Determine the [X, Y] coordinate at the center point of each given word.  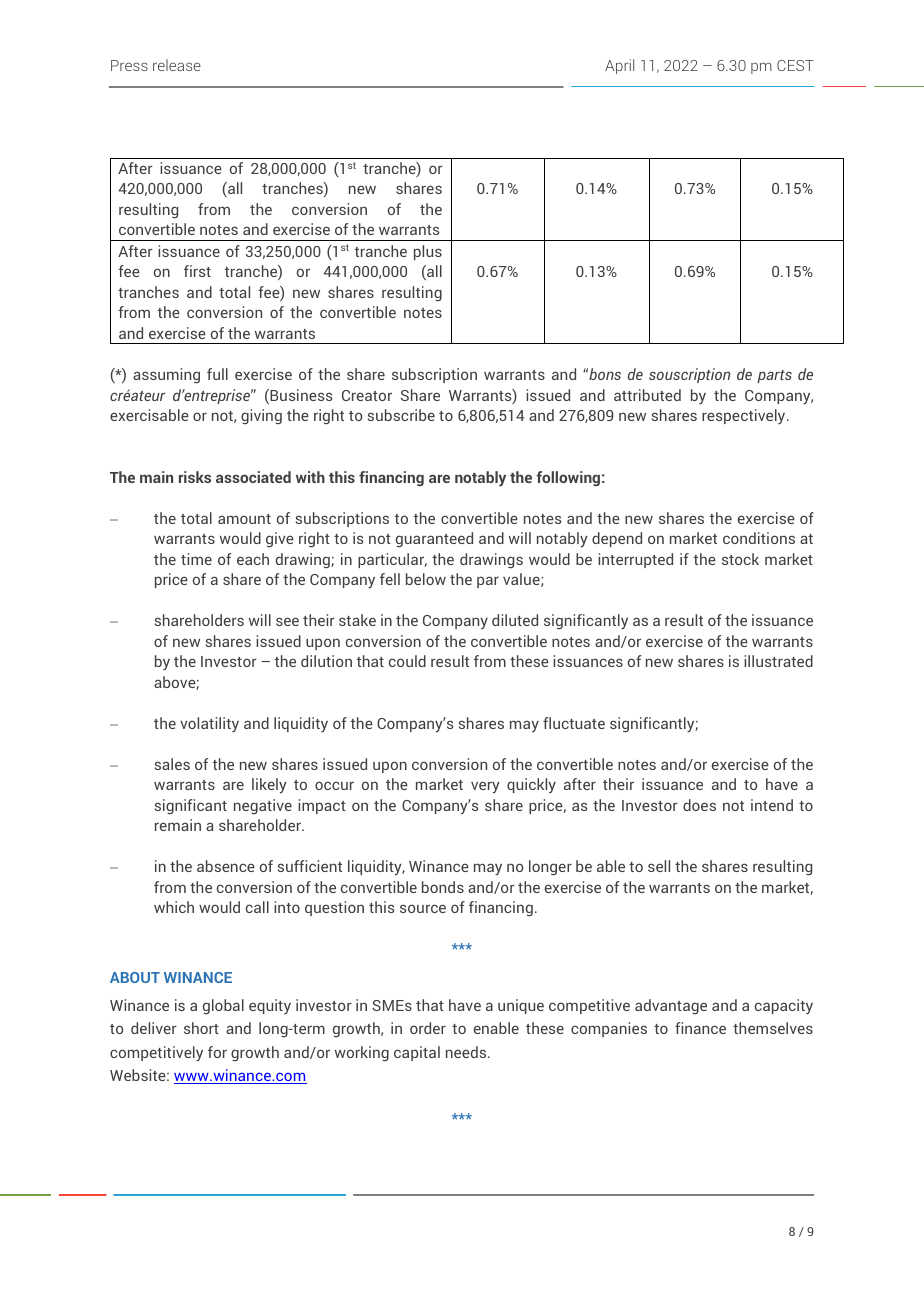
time [196, 559]
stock [740, 559]
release [177, 65]
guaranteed [434, 539]
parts [774, 376]
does [699, 805]
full [217, 374]
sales [172, 764]
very [485, 787]
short [201, 1028]
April [619, 66]
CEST [795, 65]
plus [428, 252]
